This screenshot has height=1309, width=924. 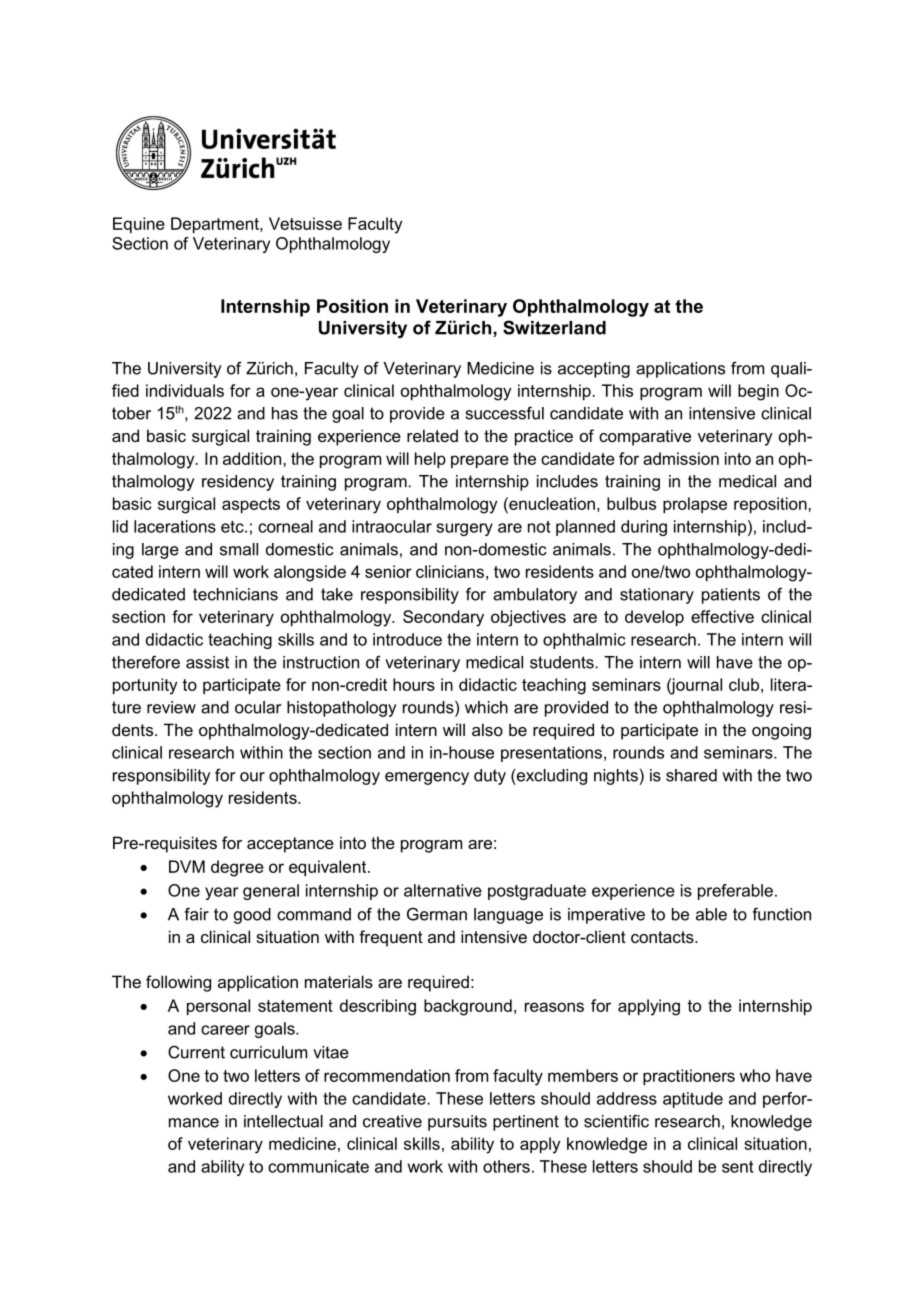 I want to click on admission, so click(x=681, y=458).
